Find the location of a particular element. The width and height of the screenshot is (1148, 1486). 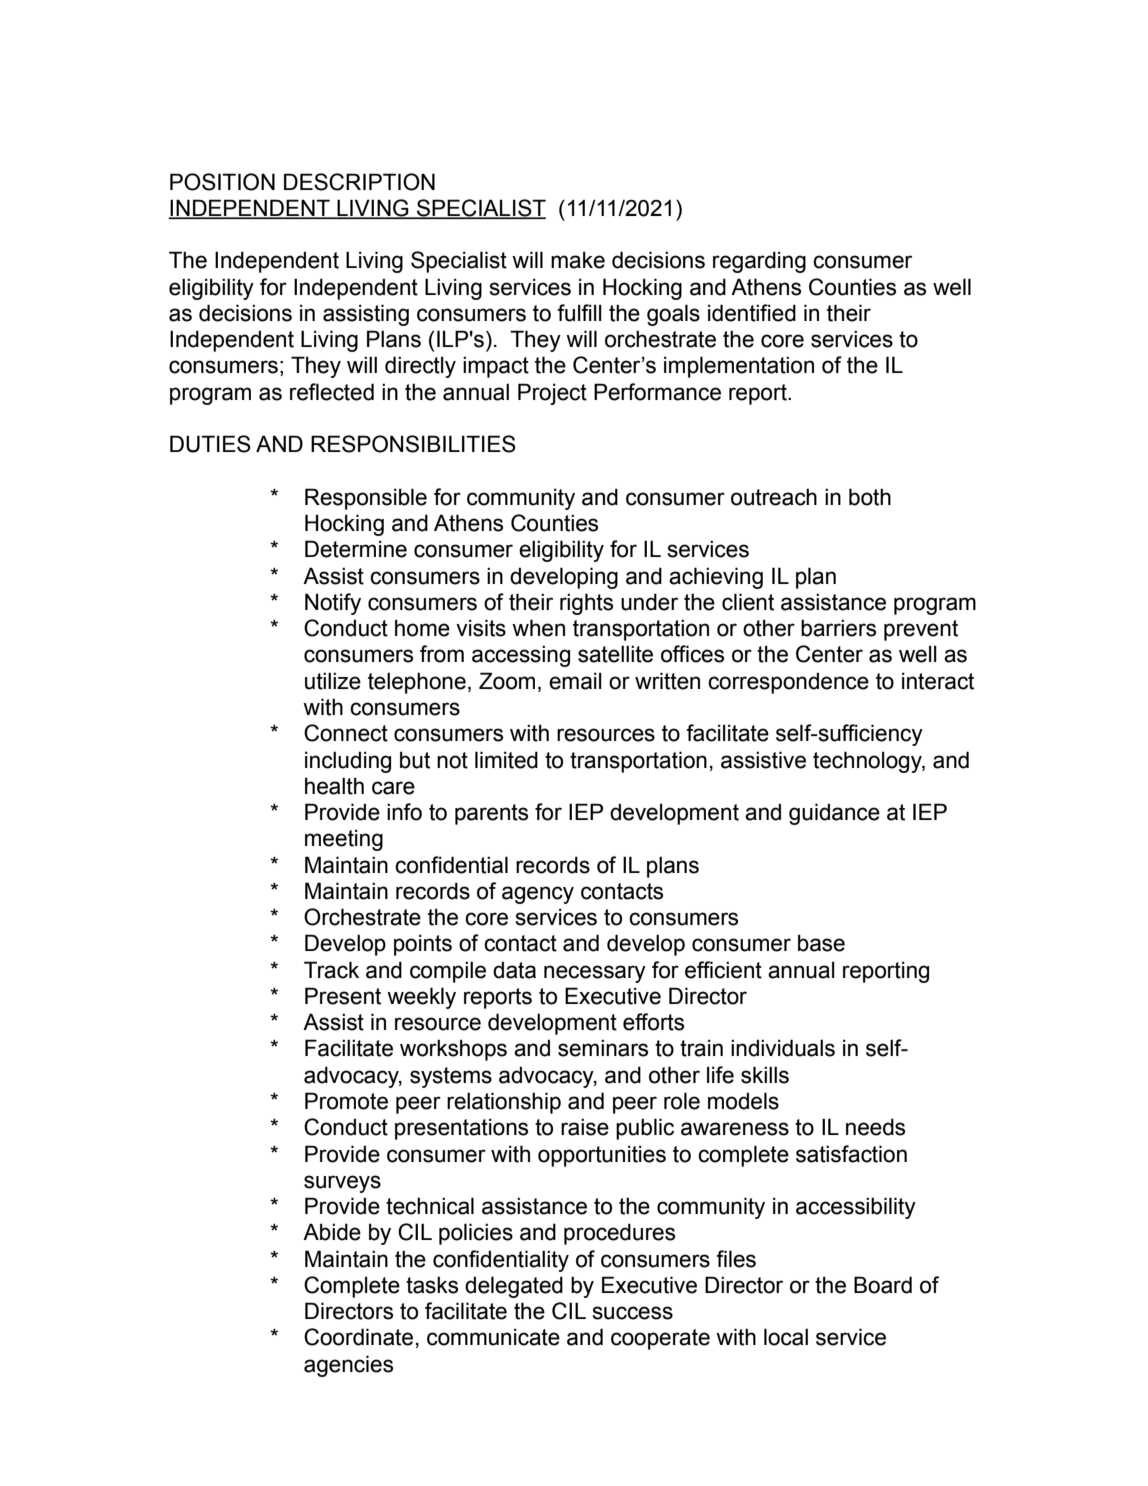

Board is located at coordinates (883, 1285).
